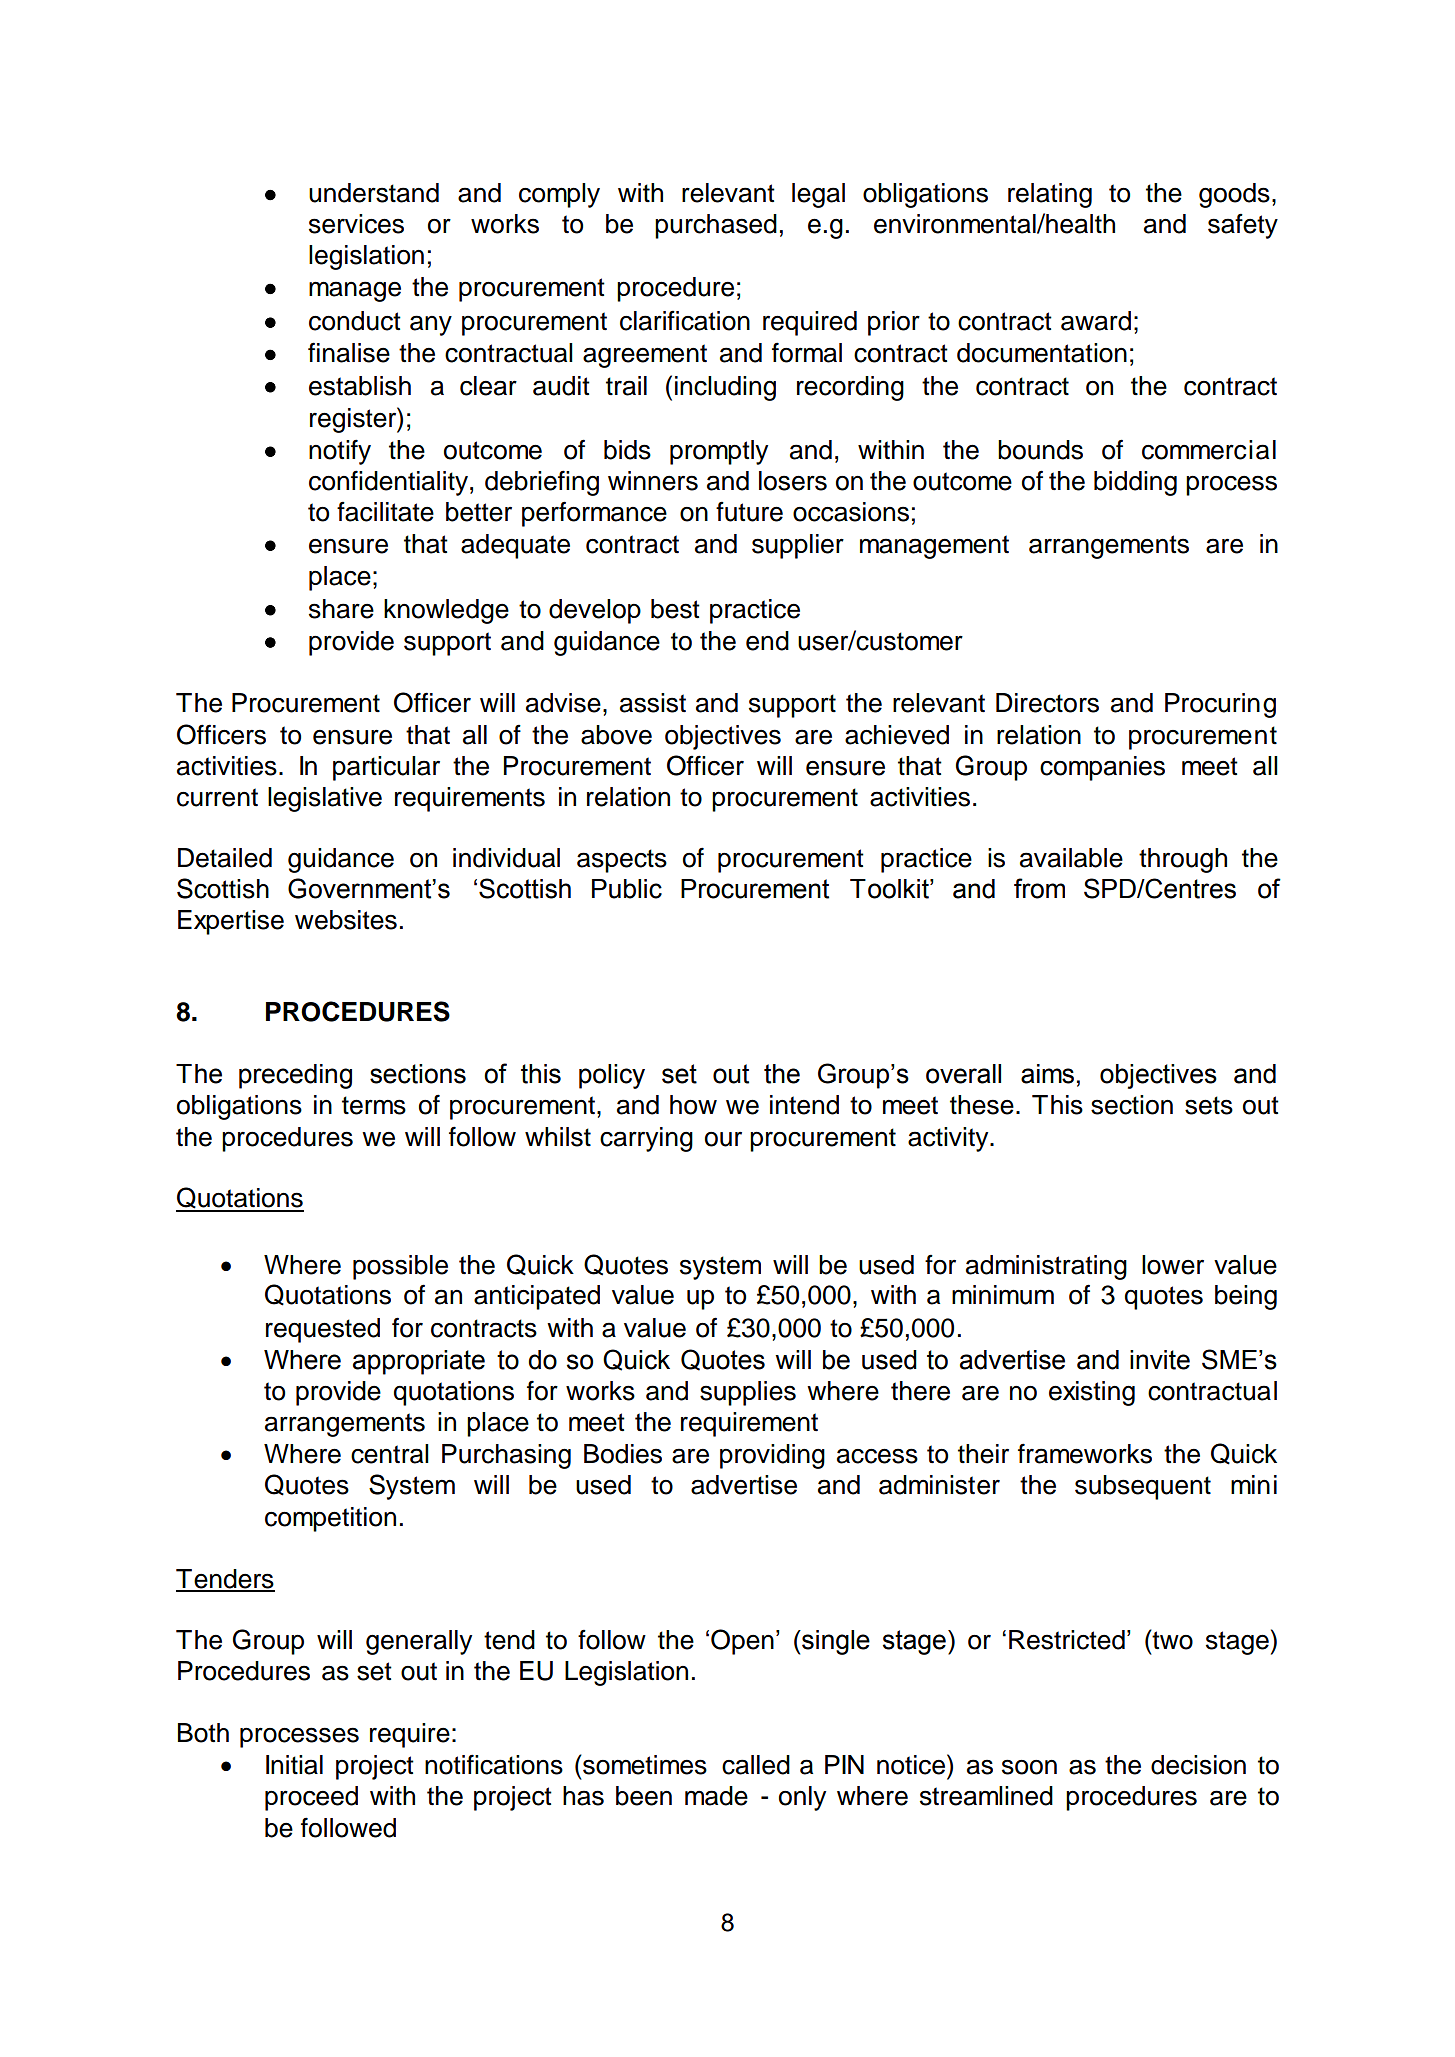  Describe the element at coordinates (294, 1765) in the screenshot. I see `Initial` at that location.
